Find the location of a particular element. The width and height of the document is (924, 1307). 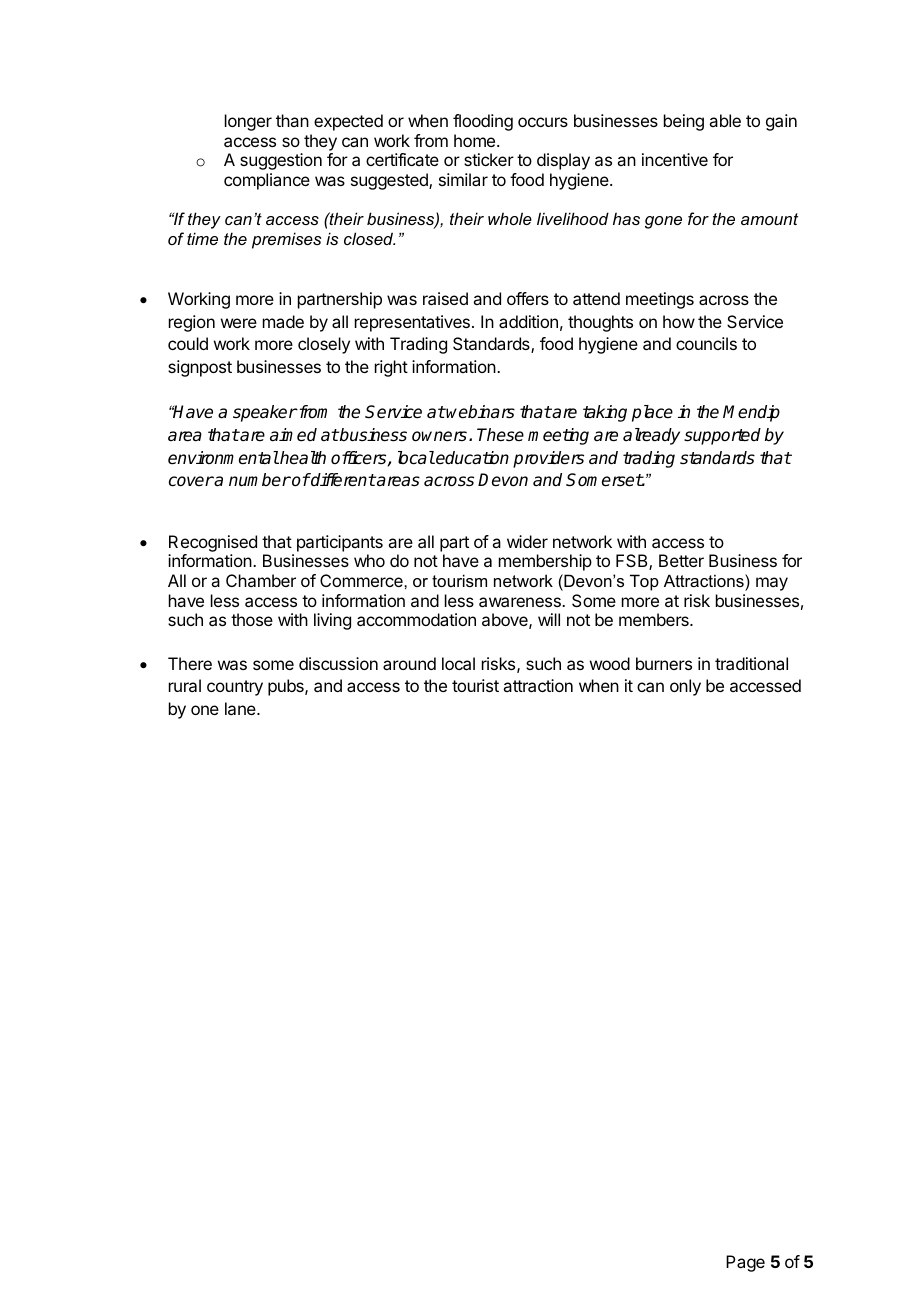

traditional is located at coordinates (751, 663).
